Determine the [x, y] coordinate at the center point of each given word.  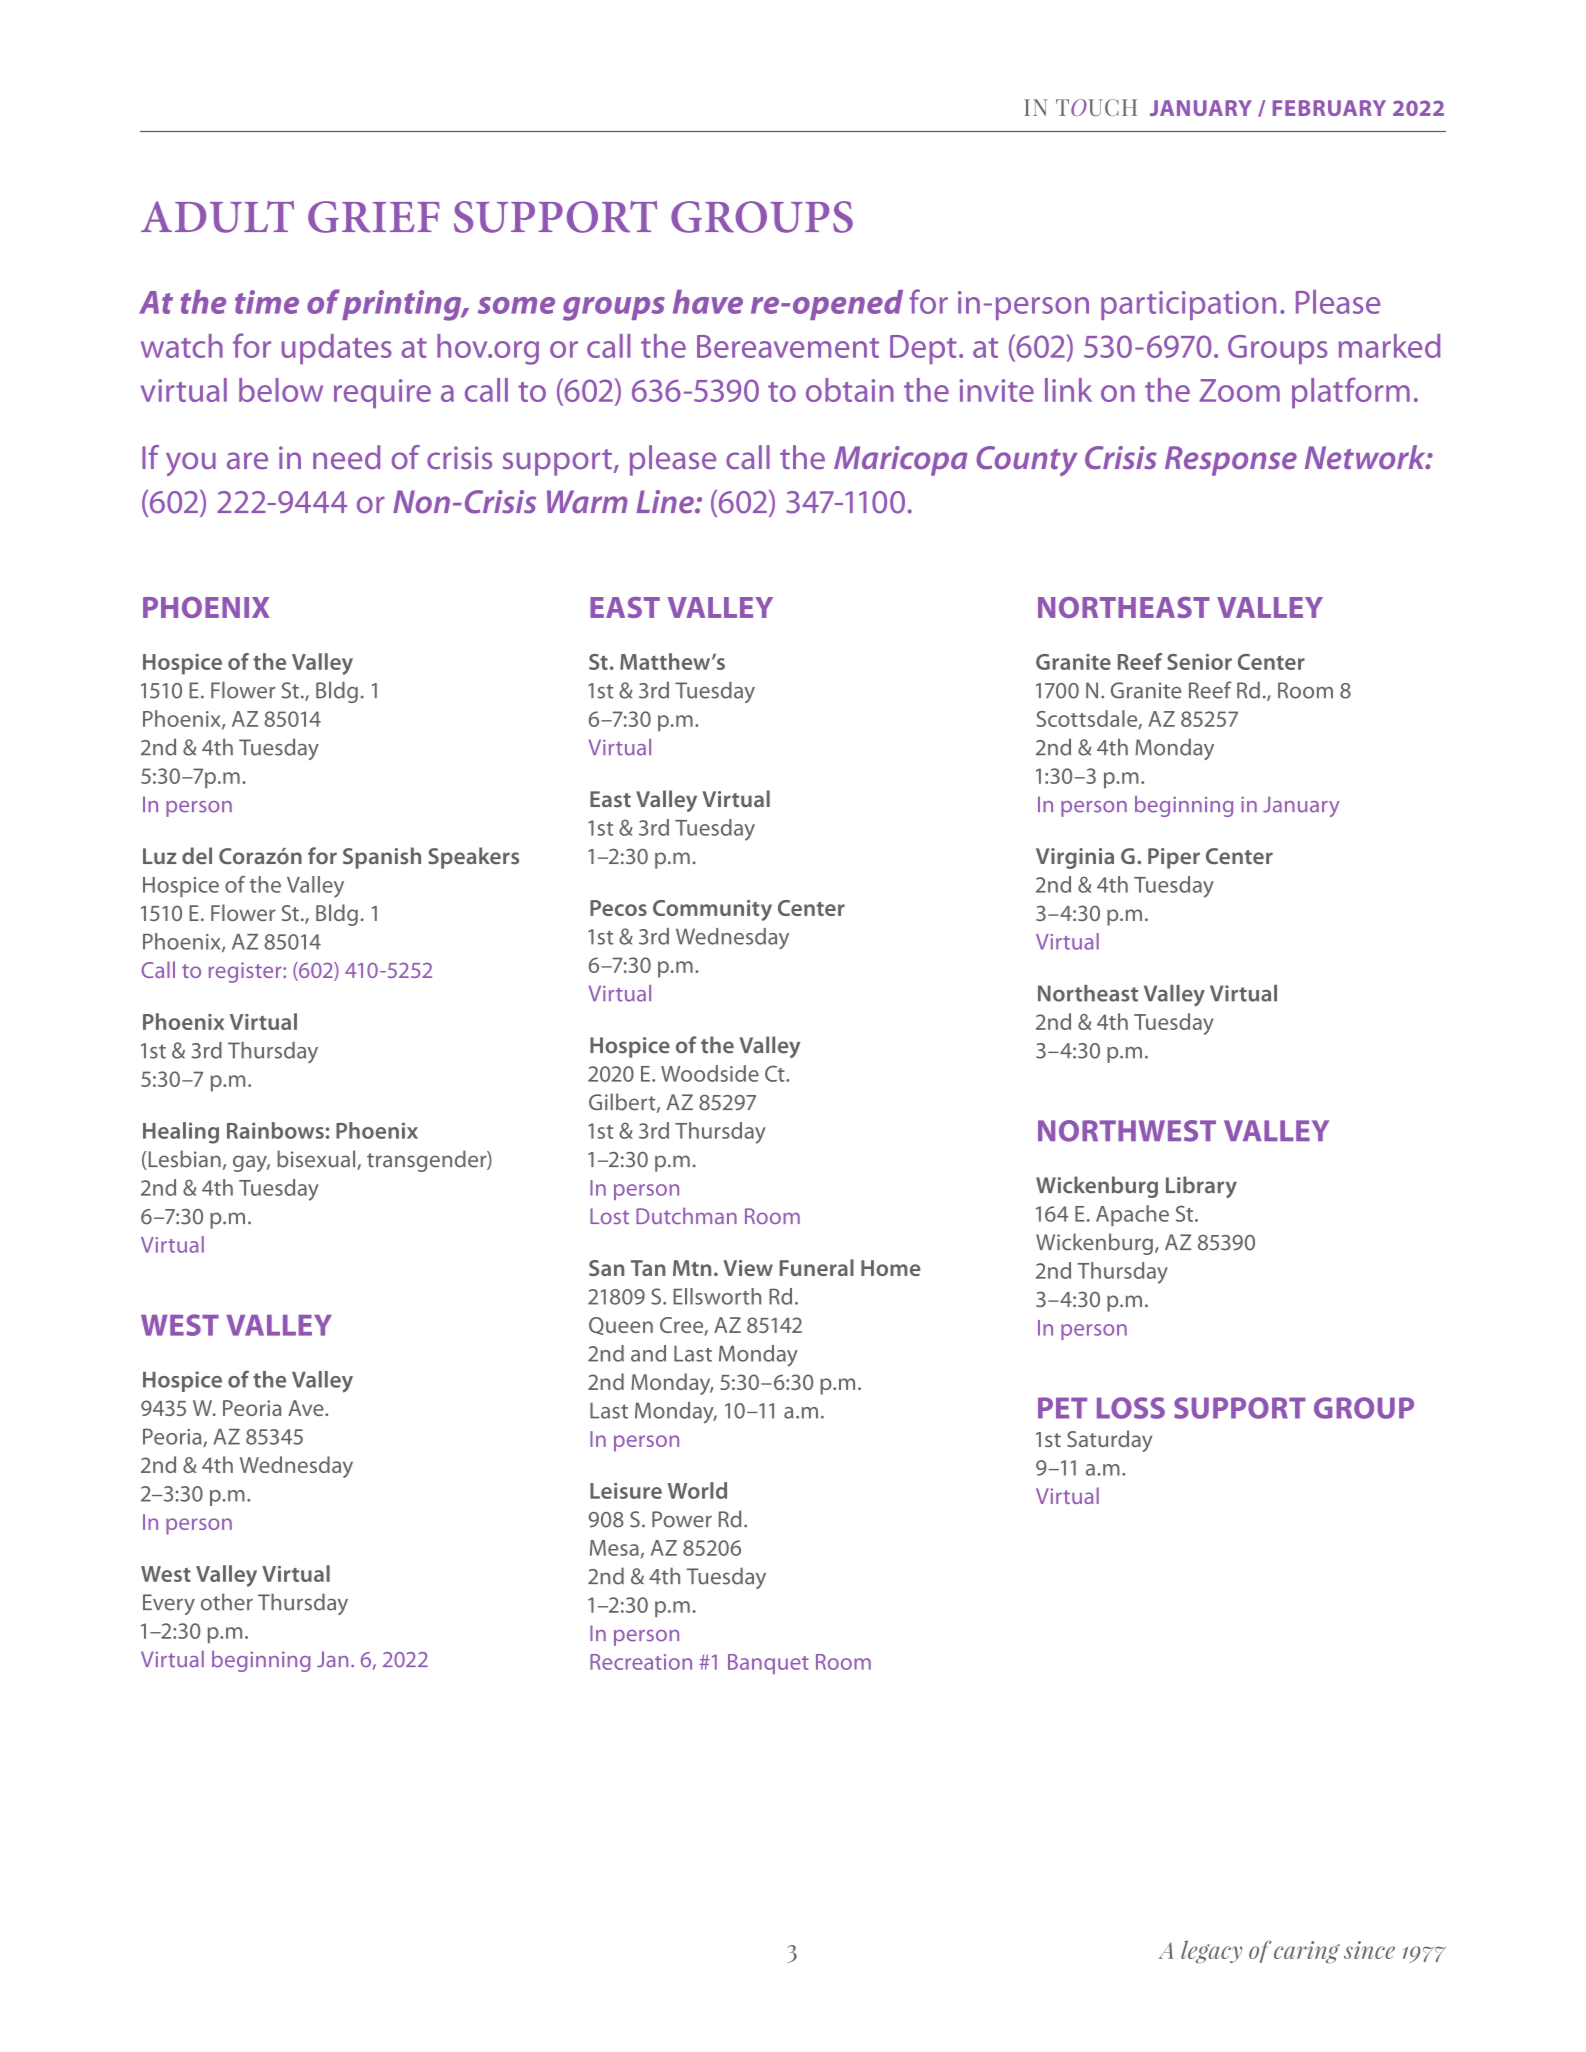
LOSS [1131, 1408]
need [346, 457]
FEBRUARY [1329, 108]
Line [666, 502]
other [227, 1602]
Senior [1199, 662]
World [697, 1490]
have [708, 302]
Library [1201, 1187]
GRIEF [374, 217]
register [246, 972]
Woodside [710, 1073]
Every [169, 1604]
